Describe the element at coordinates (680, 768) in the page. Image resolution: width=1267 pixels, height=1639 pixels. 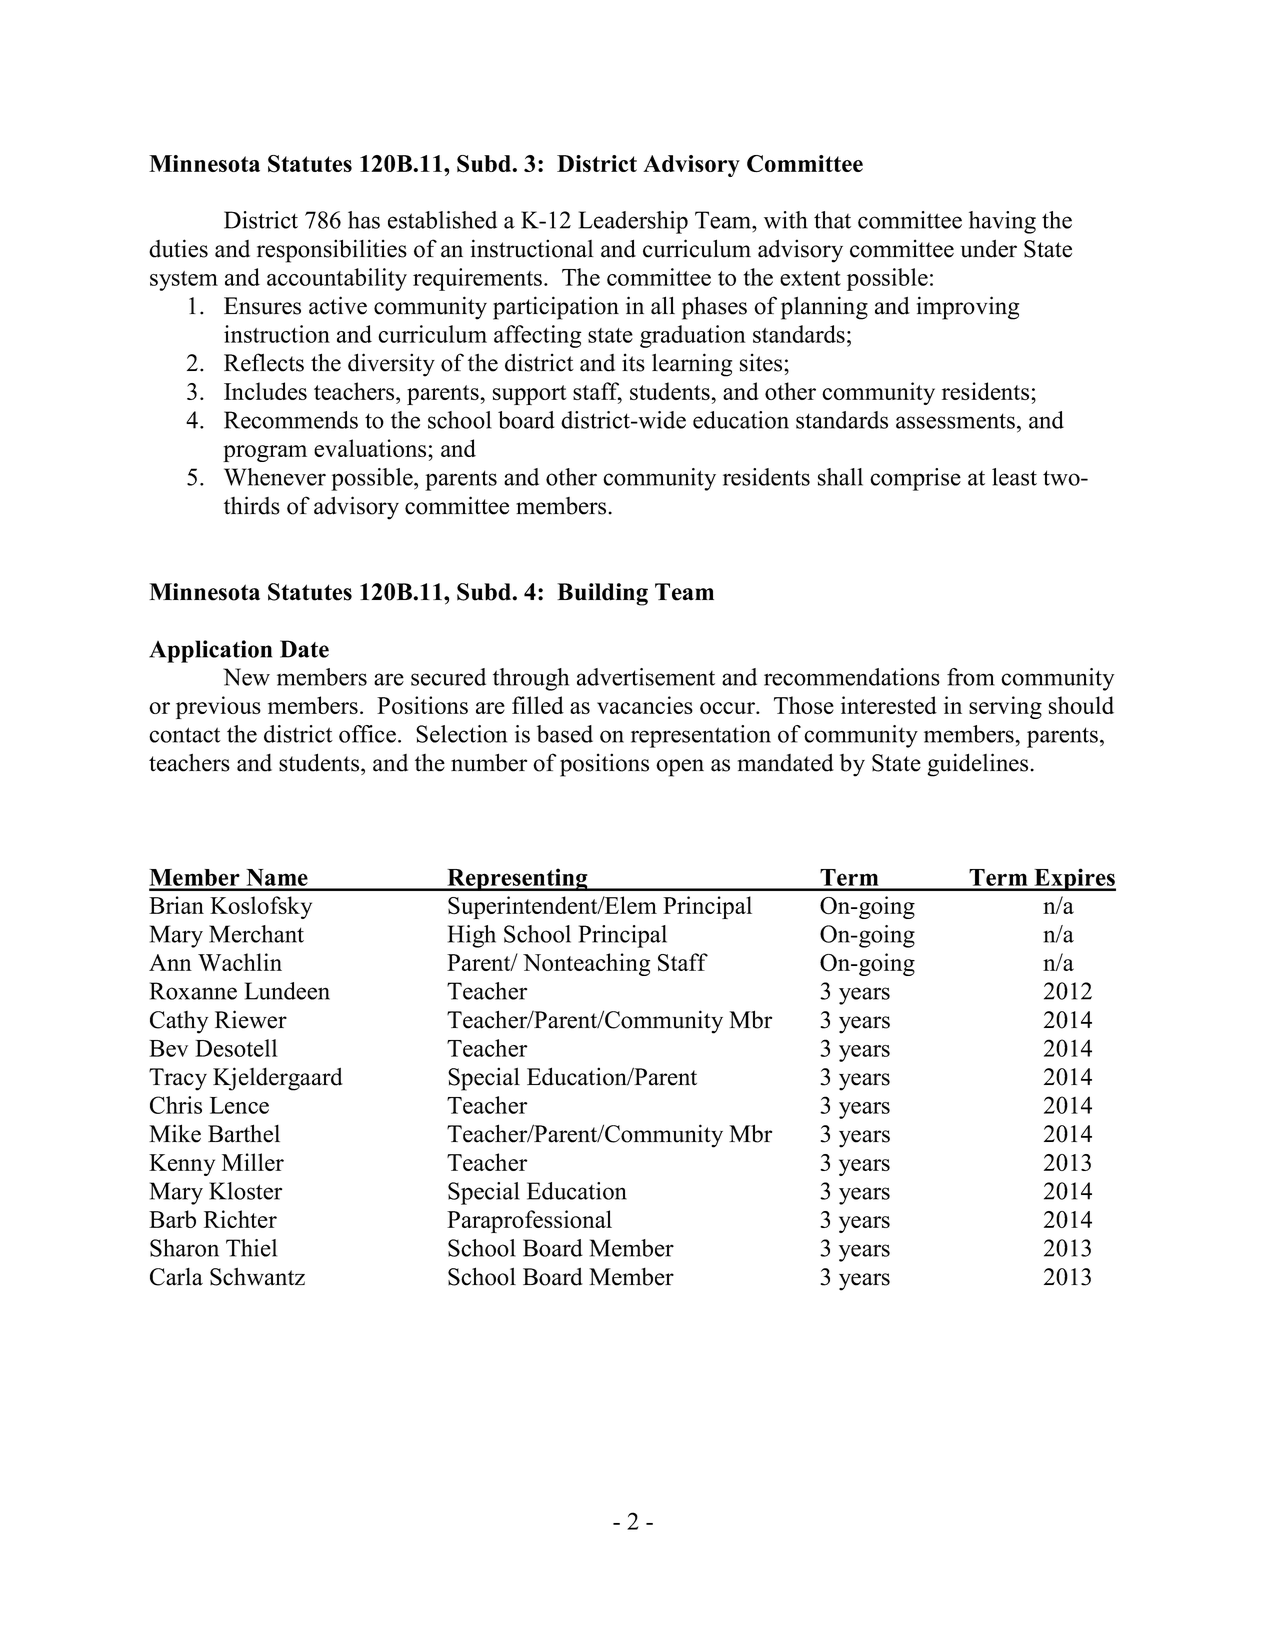
I see `open` at that location.
